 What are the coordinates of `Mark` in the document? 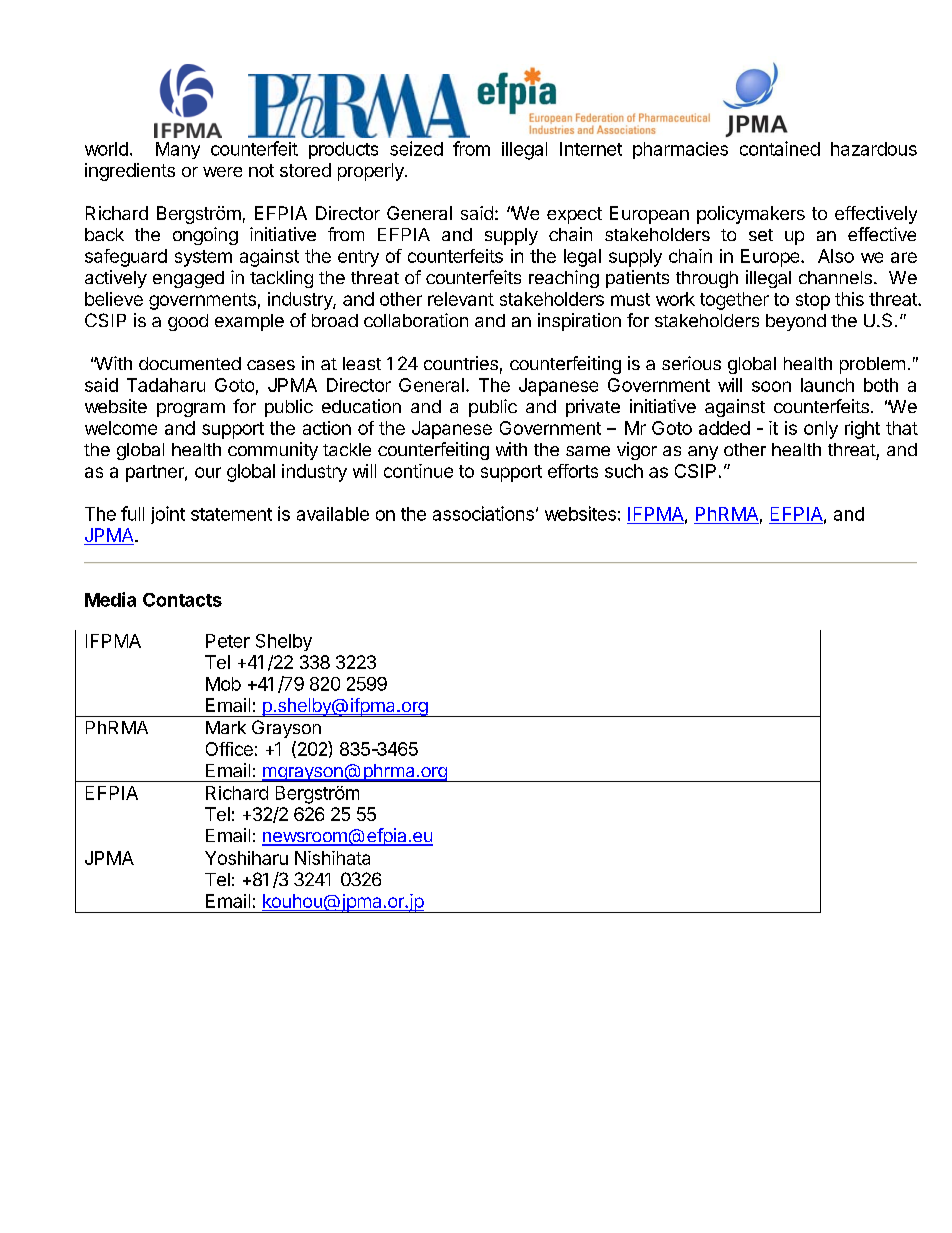 It's located at (226, 727).
